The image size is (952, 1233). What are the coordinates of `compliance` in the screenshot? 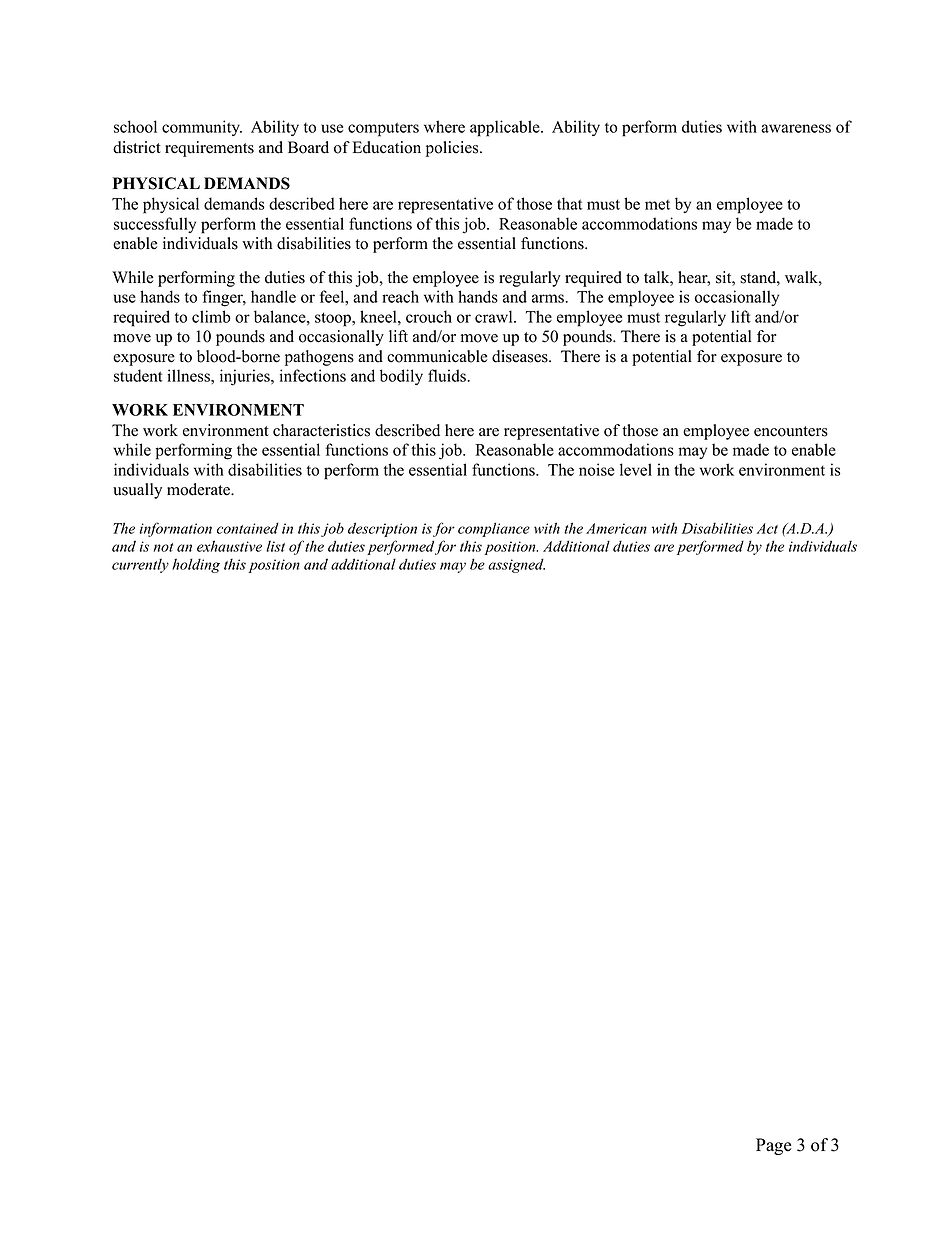 It's located at (494, 529).
